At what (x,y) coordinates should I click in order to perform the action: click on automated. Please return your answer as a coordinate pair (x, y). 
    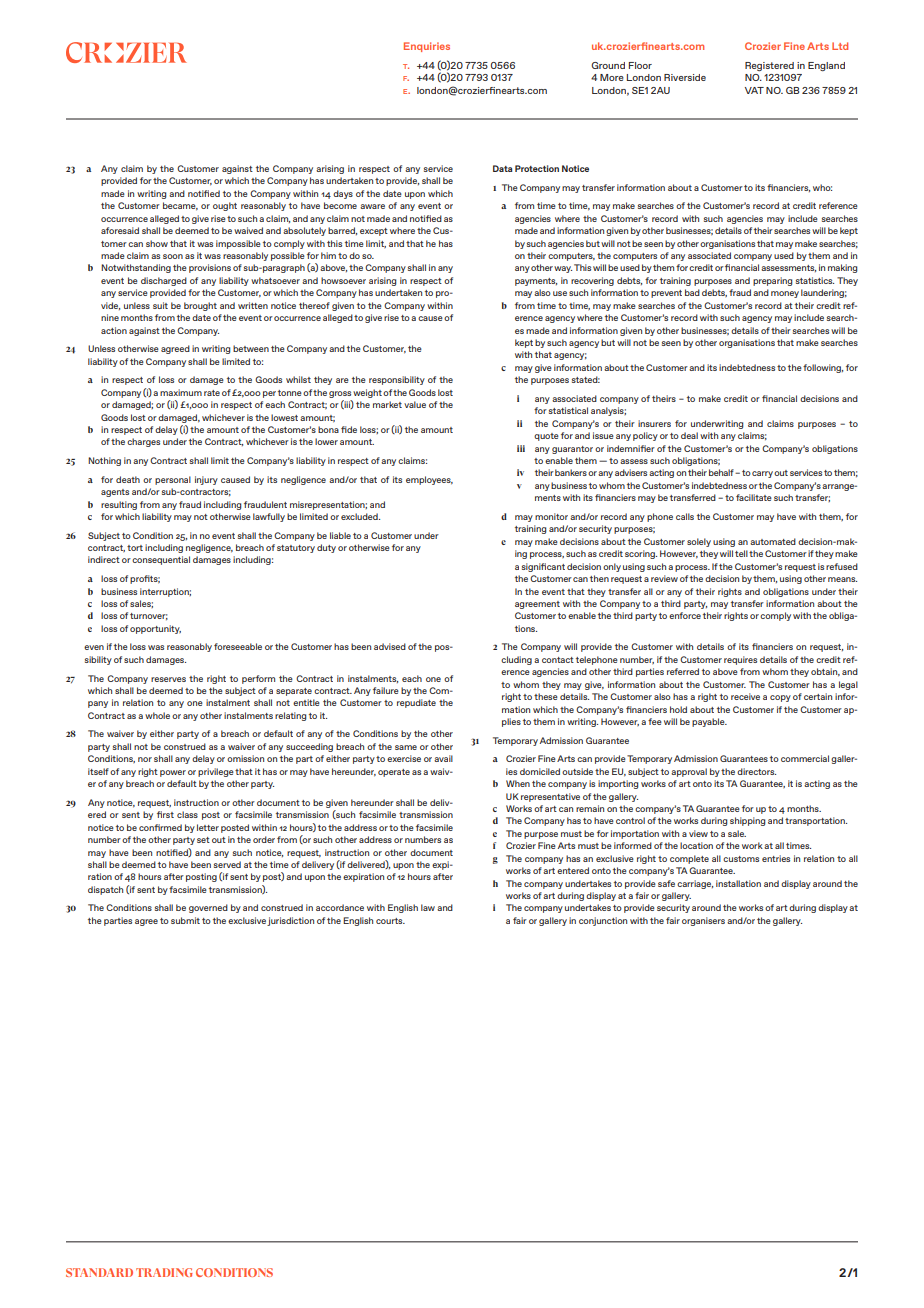
    Looking at the image, I should click on (773, 541).
